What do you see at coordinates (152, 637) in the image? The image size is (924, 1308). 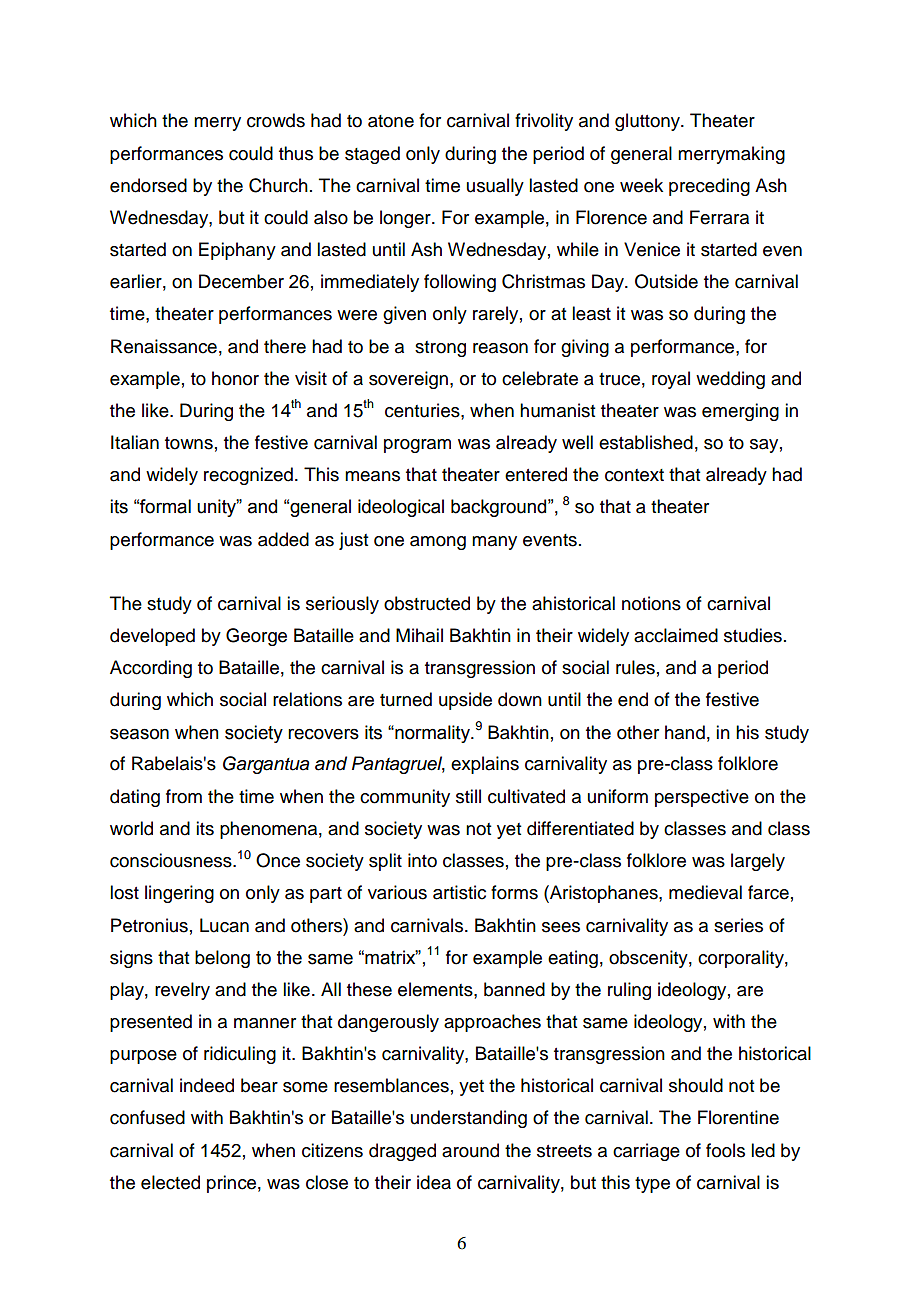 I see `developed` at bounding box center [152, 637].
